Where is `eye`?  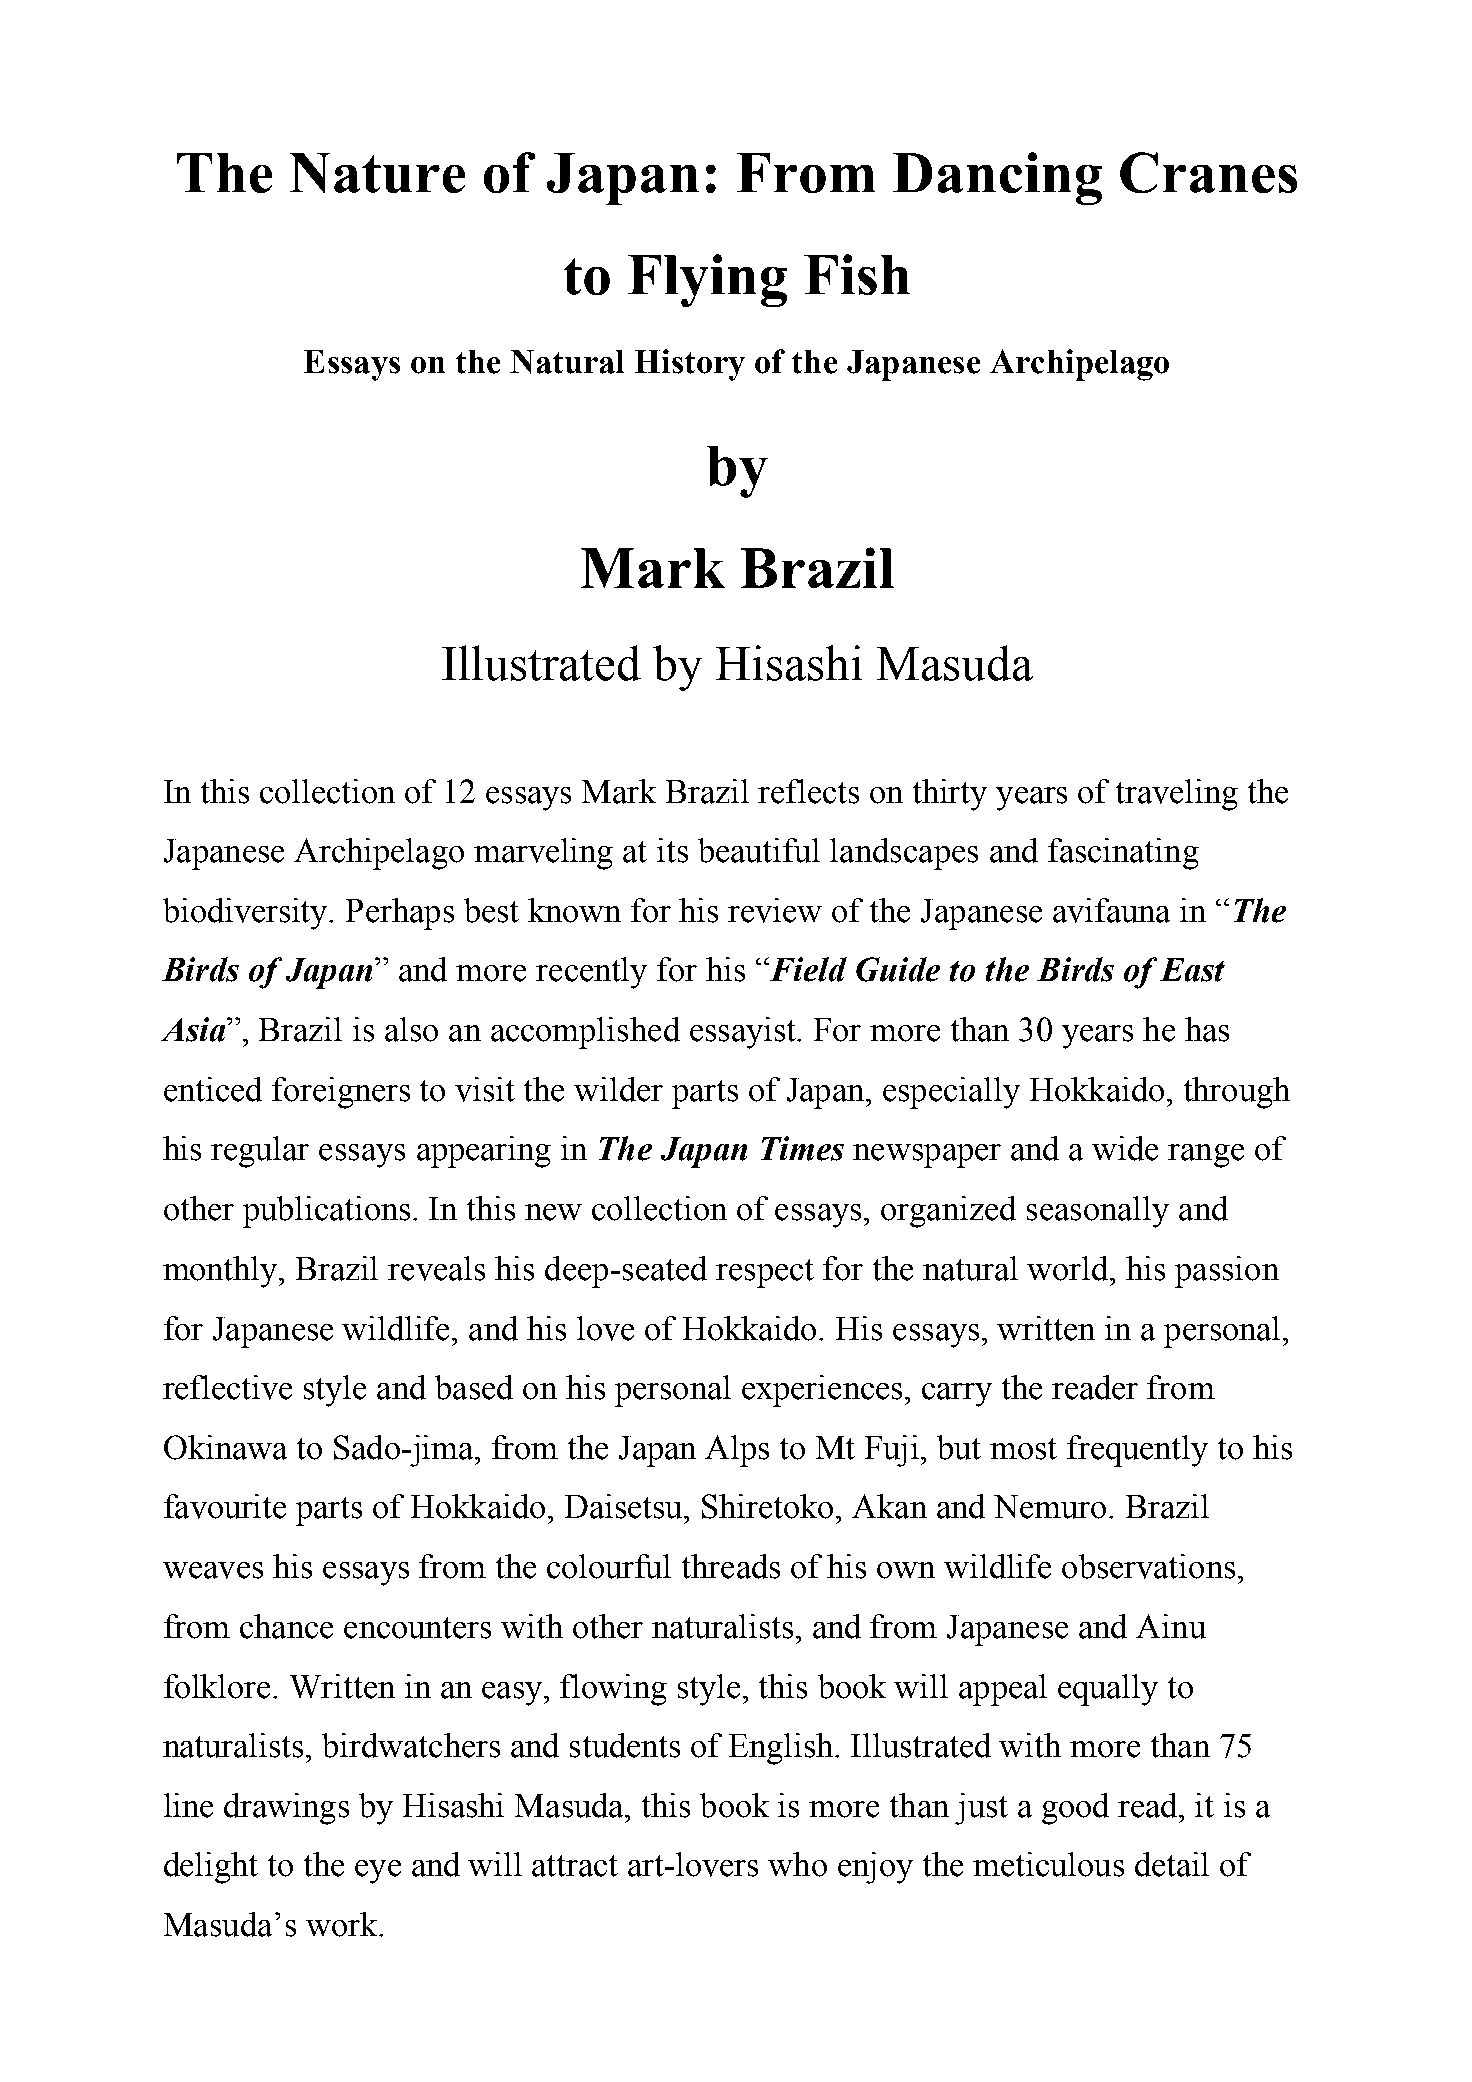 eye is located at coordinates (378, 1872).
